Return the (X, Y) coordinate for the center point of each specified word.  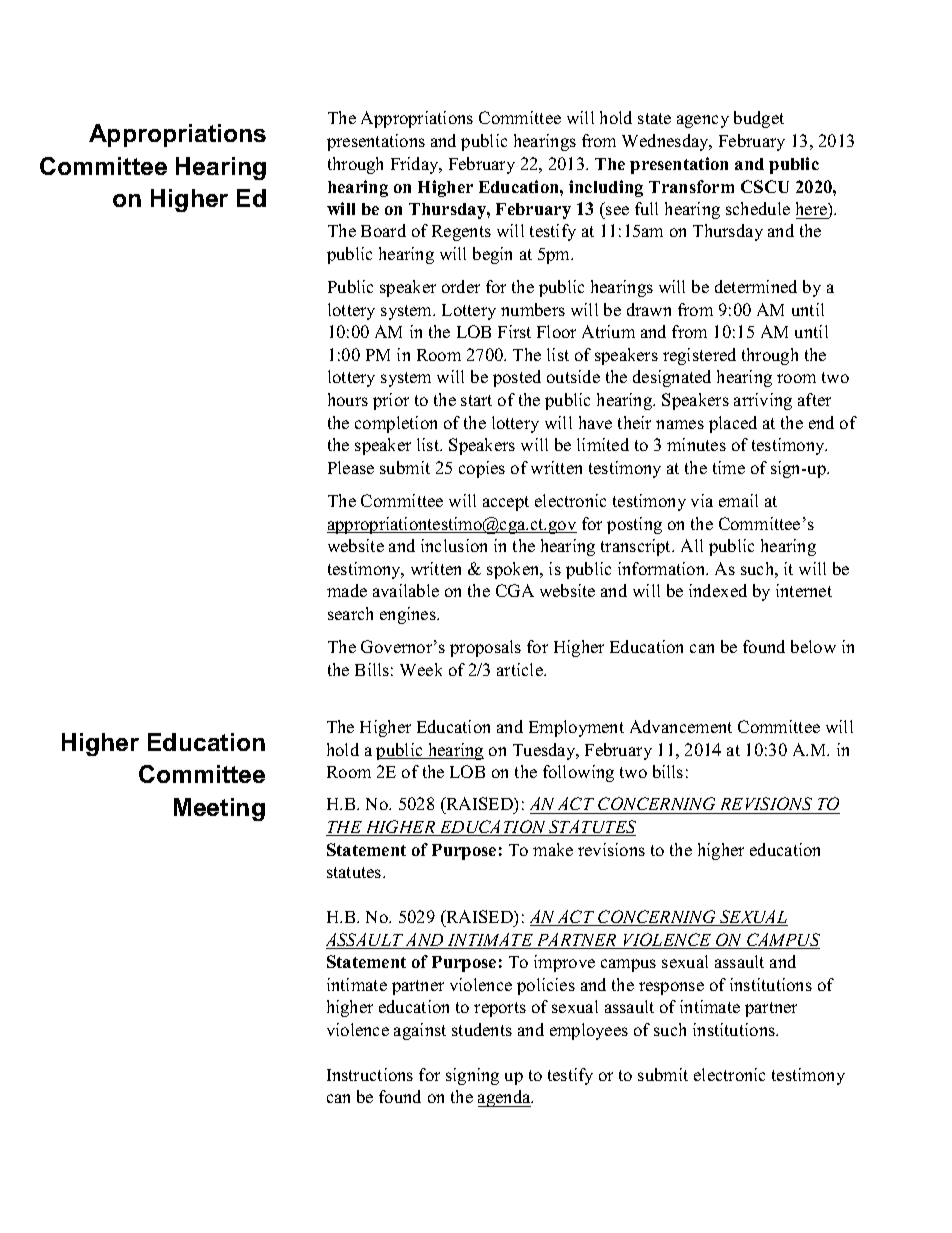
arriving (763, 401)
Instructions (370, 1074)
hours (348, 399)
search (350, 613)
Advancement (681, 726)
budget (759, 119)
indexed (718, 590)
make (553, 849)
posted (517, 378)
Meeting (219, 809)
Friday (416, 165)
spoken (514, 570)
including (606, 188)
